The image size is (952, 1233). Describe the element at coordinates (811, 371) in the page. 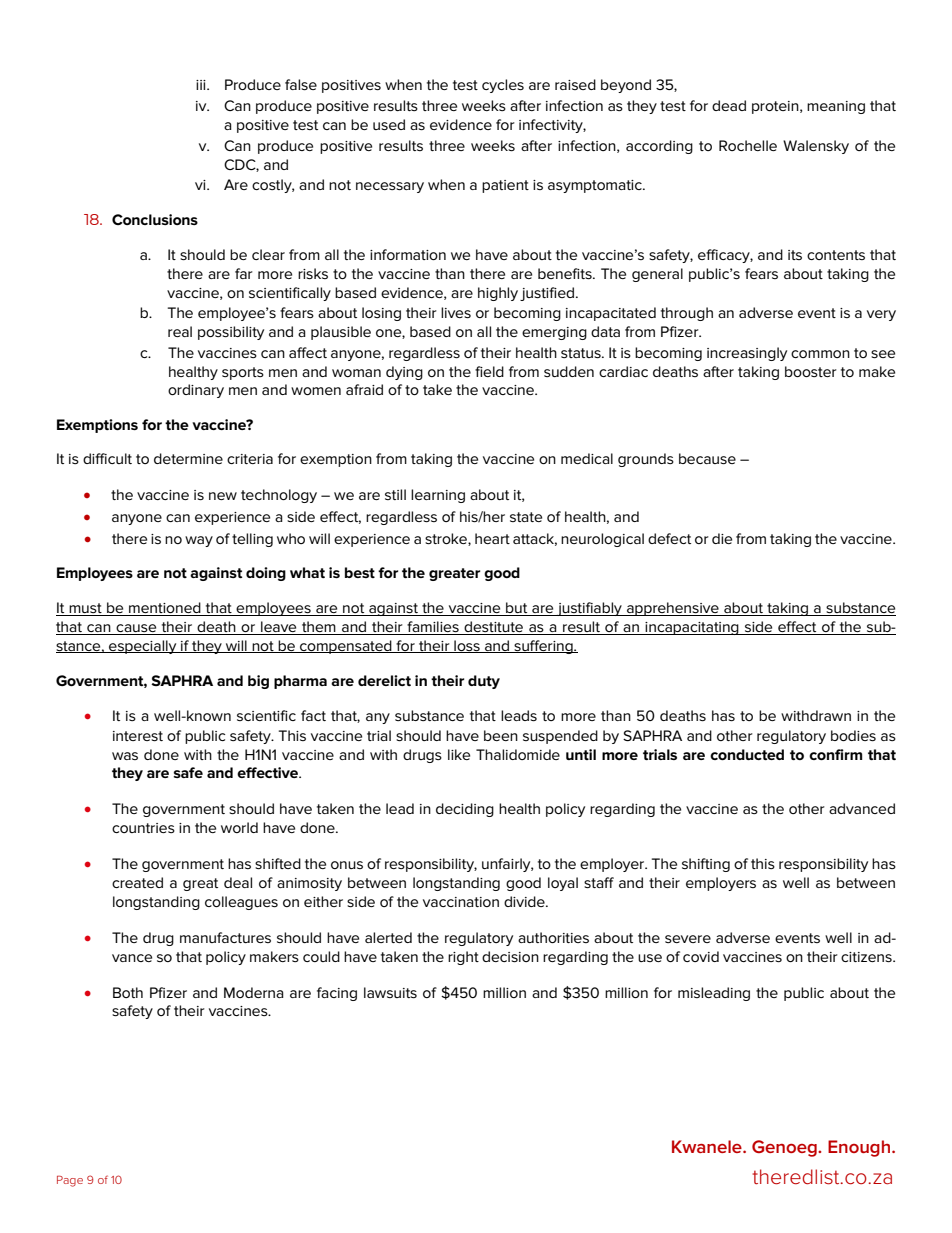

I see `booster` at that location.
